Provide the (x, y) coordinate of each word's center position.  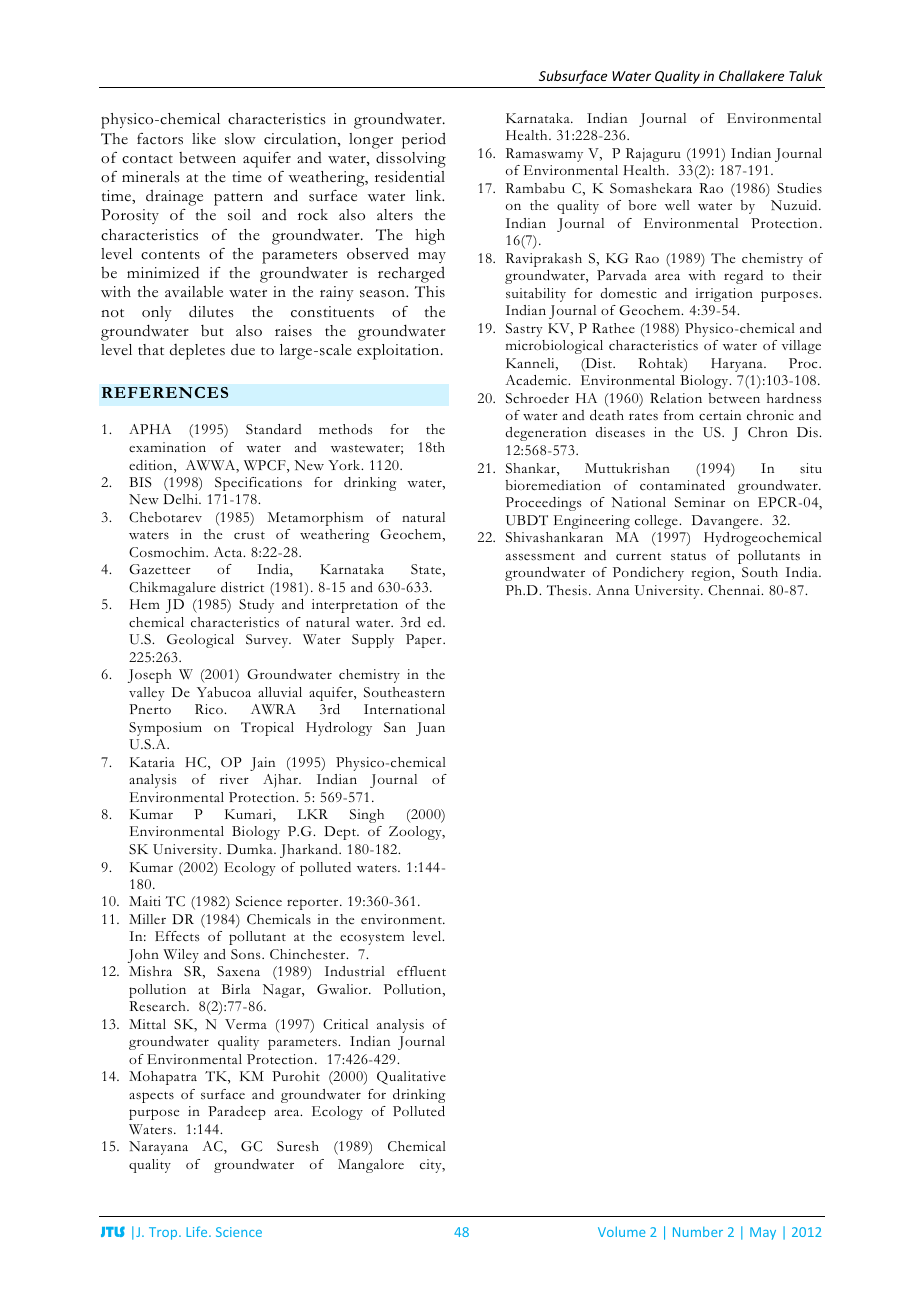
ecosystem (372, 939)
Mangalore (371, 1166)
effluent (421, 971)
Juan (430, 729)
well (677, 205)
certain (720, 415)
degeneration (545, 434)
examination (167, 447)
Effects (177, 936)
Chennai (735, 590)
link (430, 195)
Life (198, 1231)
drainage (174, 198)
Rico (210, 709)
